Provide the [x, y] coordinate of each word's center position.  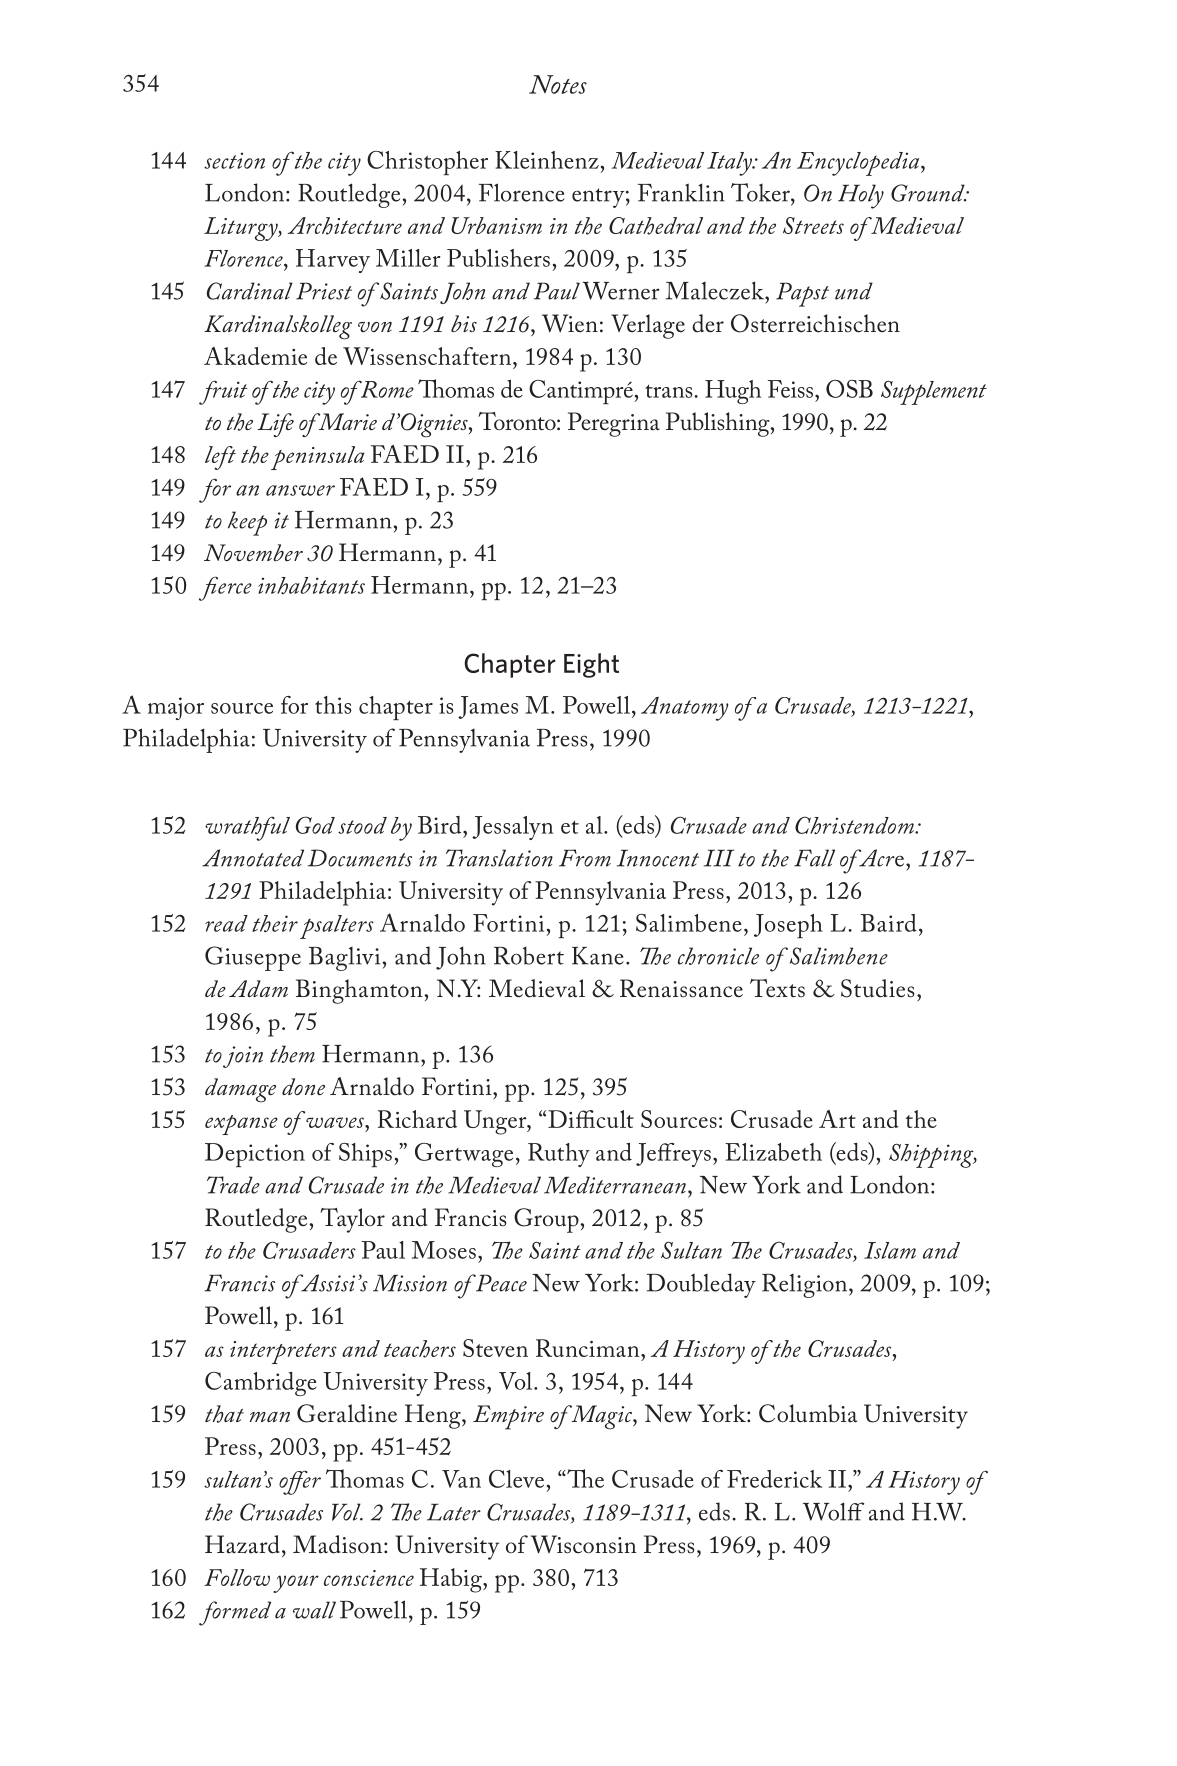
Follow [237, 1577]
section [234, 161]
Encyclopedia [859, 164]
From [585, 858]
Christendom [855, 825]
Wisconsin [584, 1544]
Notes [558, 84]
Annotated [253, 858]
